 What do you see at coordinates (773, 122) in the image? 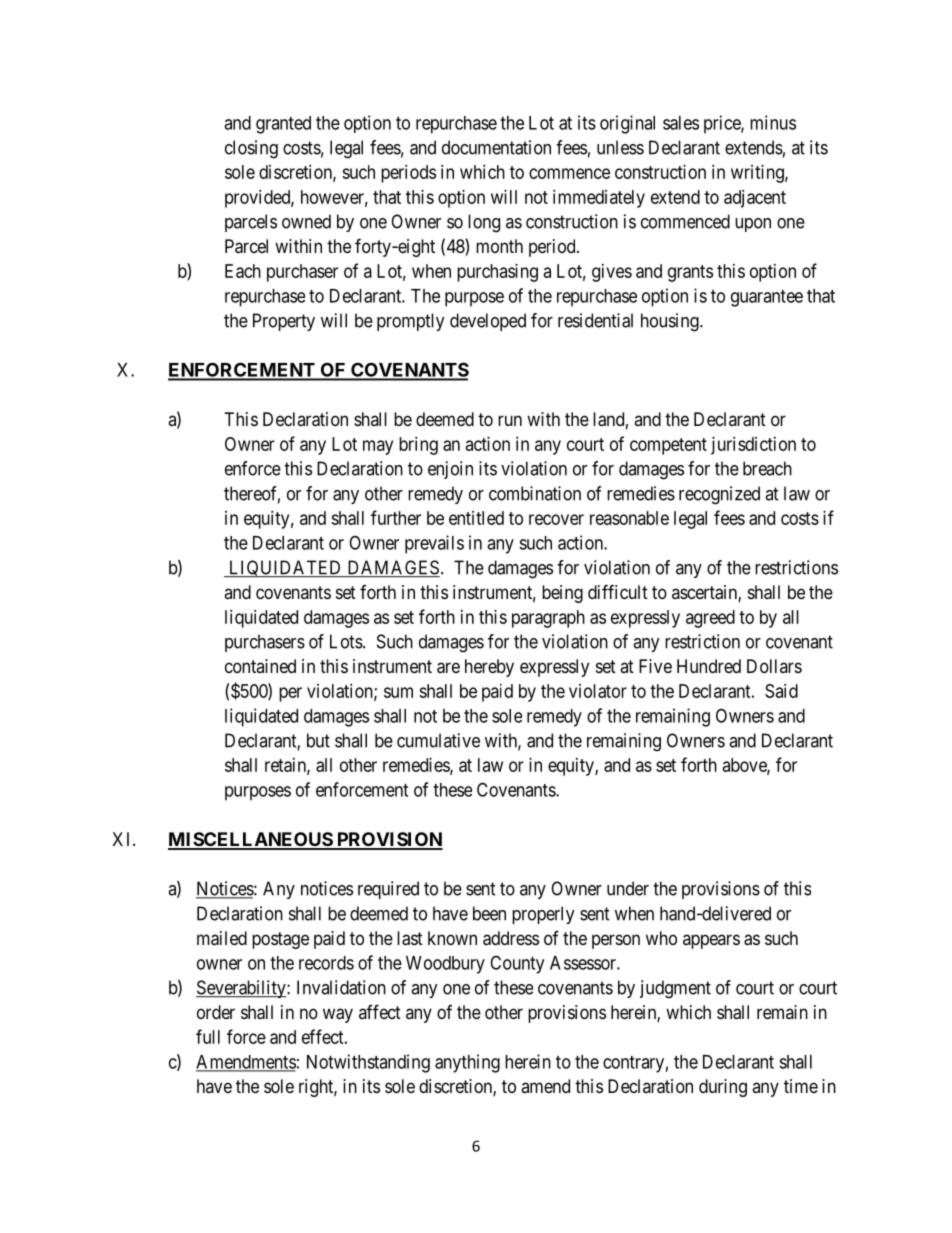
I see `minus` at bounding box center [773, 122].
